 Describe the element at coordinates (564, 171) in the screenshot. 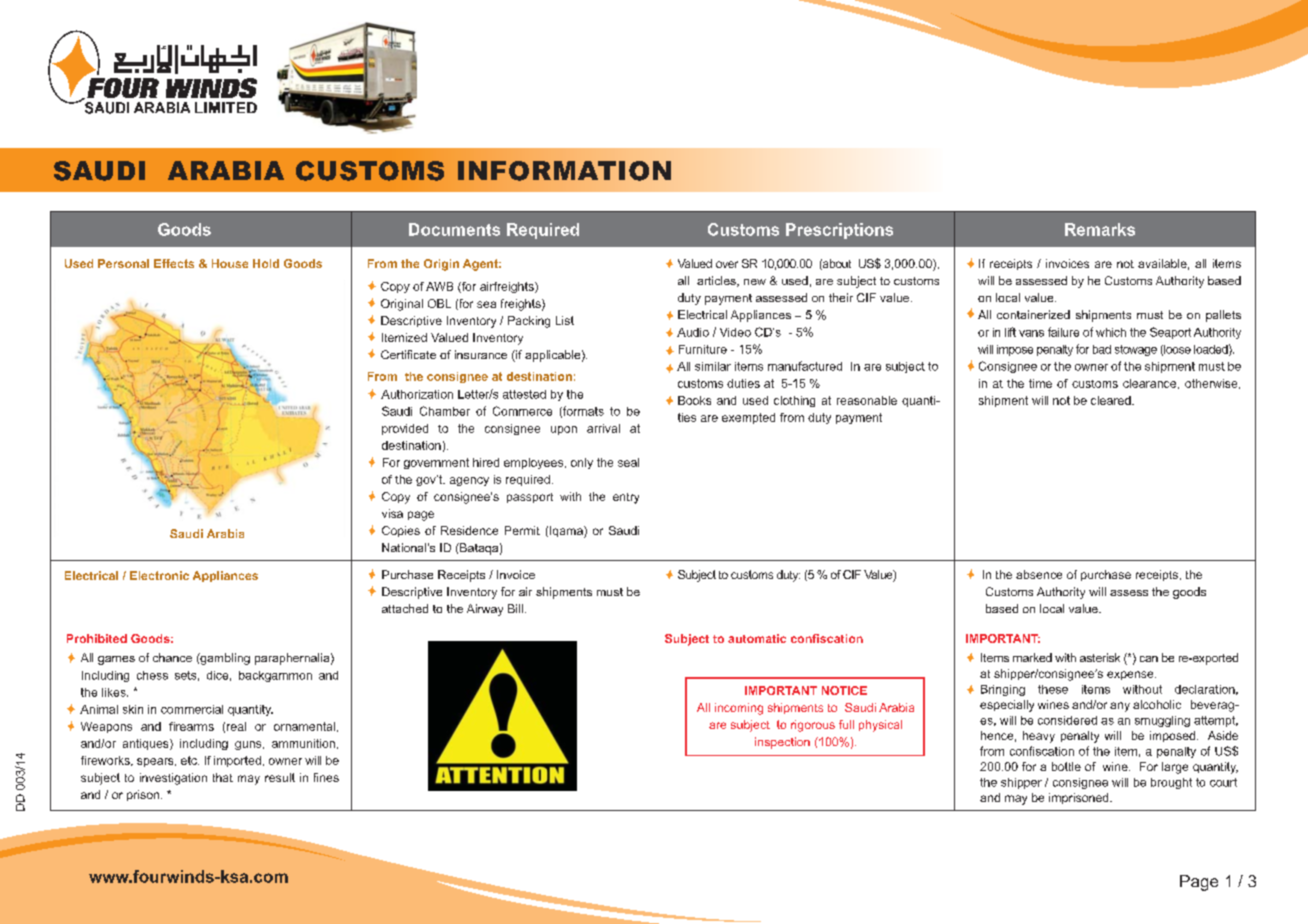

I see `INFORMATION` at that location.
